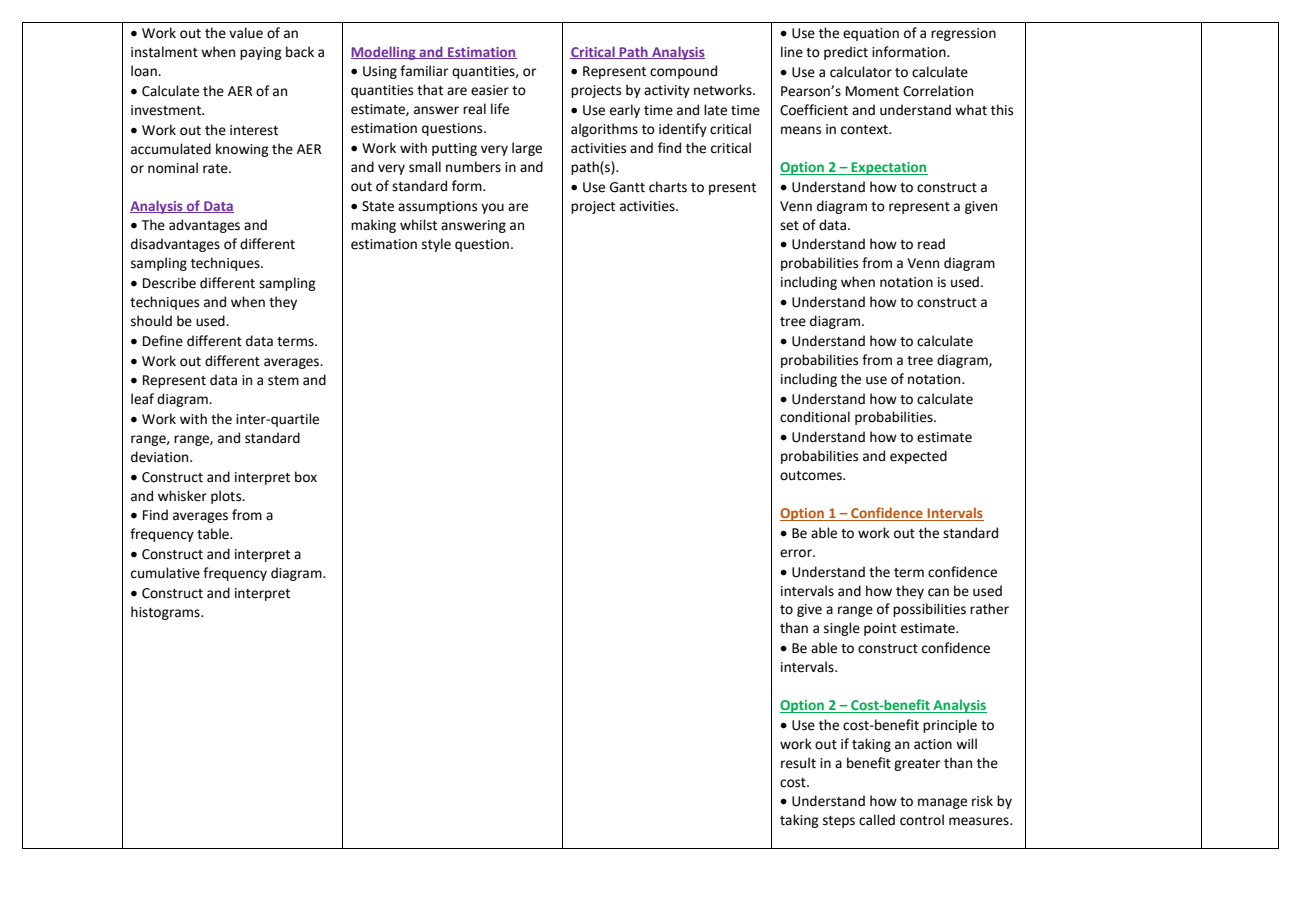 The width and height of the document is (1308, 924). What do you see at coordinates (161, 457) in the document?
I see `deviation` at bounding box center [161, 457].
